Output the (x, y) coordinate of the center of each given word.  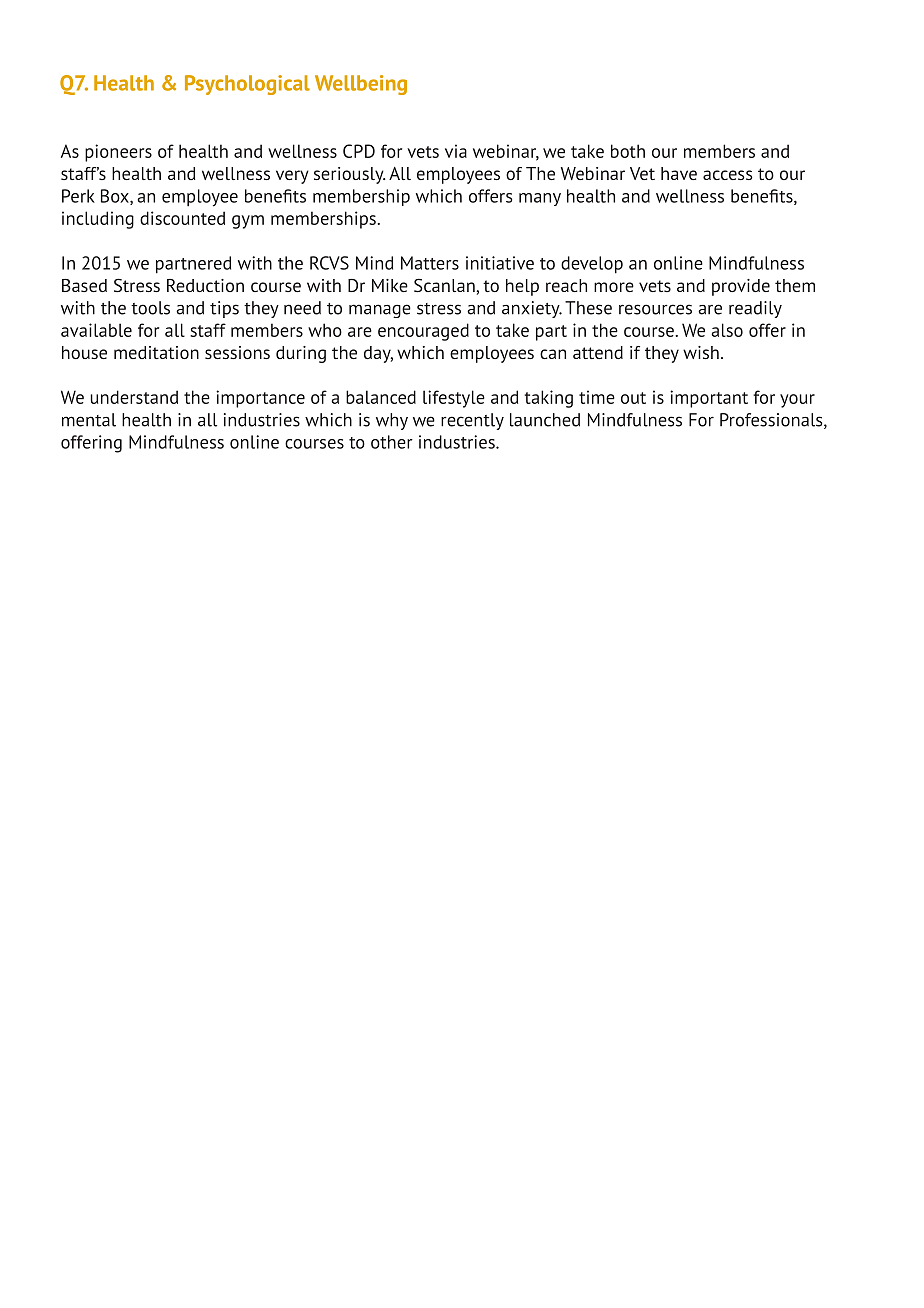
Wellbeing (361, 85)
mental (89, 420)
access (728, 175)
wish (701, 352)
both (628, 151)
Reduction (205, 285)
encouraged (423, 332)
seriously (350, 175)
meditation (156, 352)
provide (741, 287)
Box (116, 197)
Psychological (247, 85)
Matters (430, 263)
